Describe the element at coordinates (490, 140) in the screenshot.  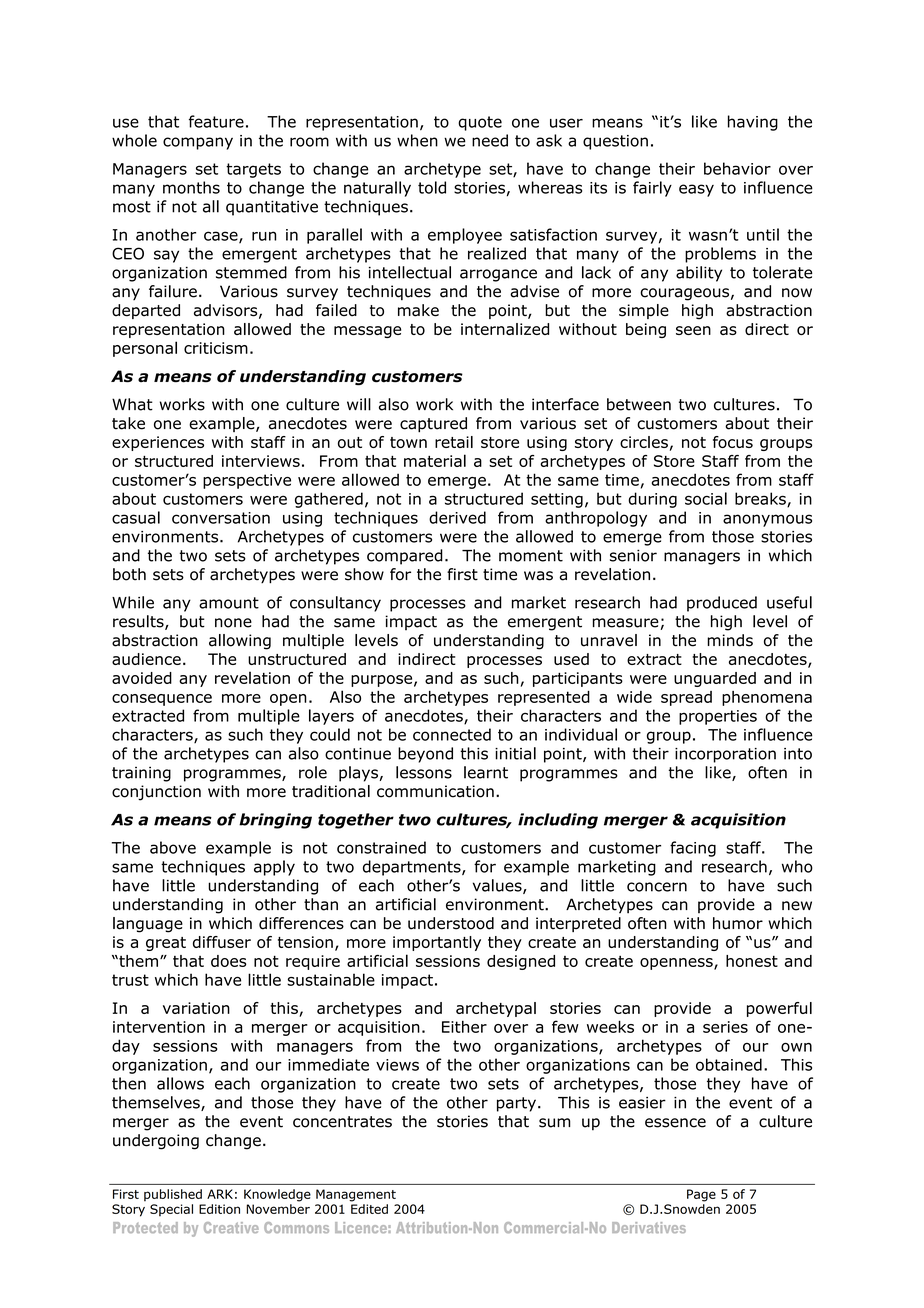
I see `need` at that location.
